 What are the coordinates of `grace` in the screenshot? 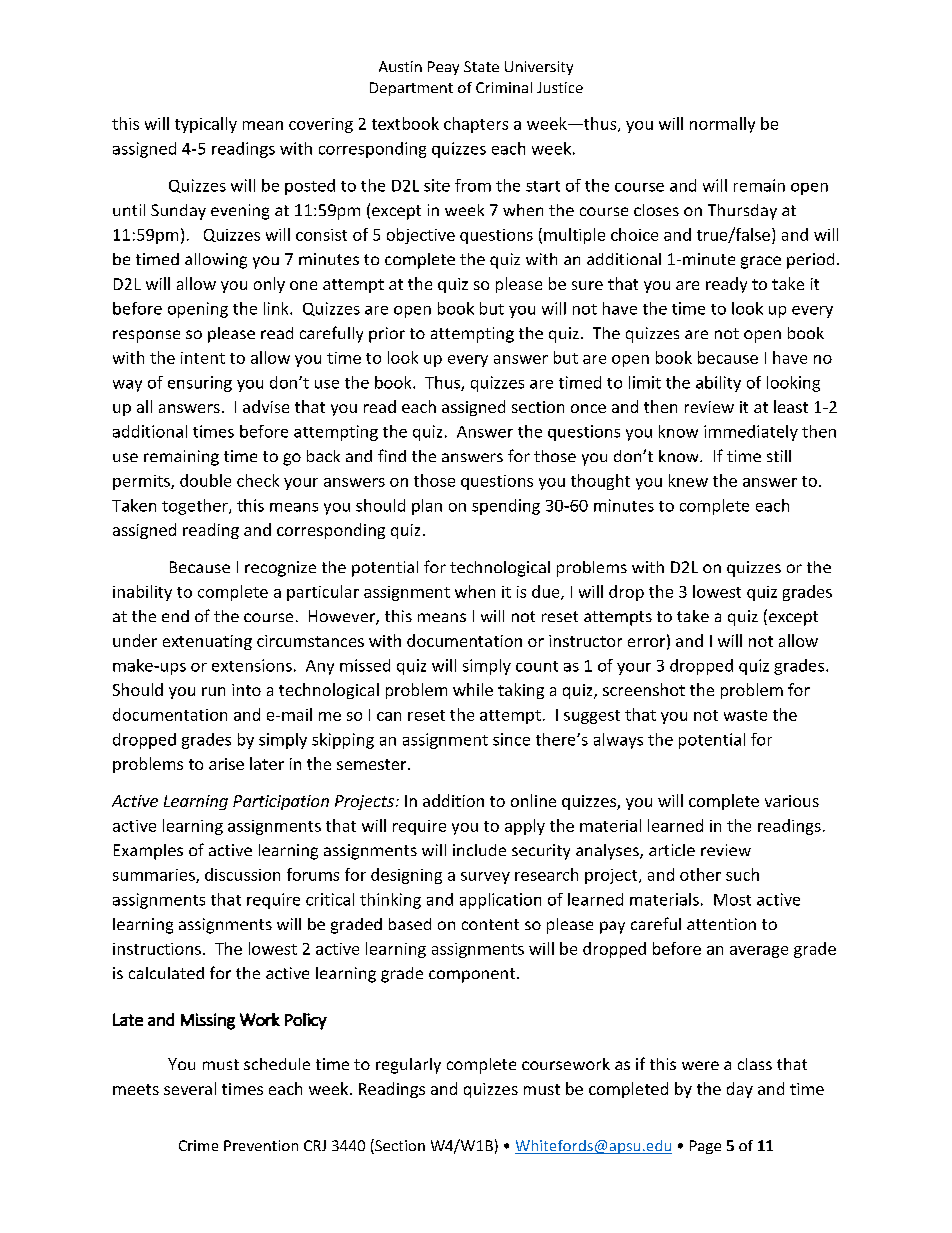 It's located at (761, 262).
